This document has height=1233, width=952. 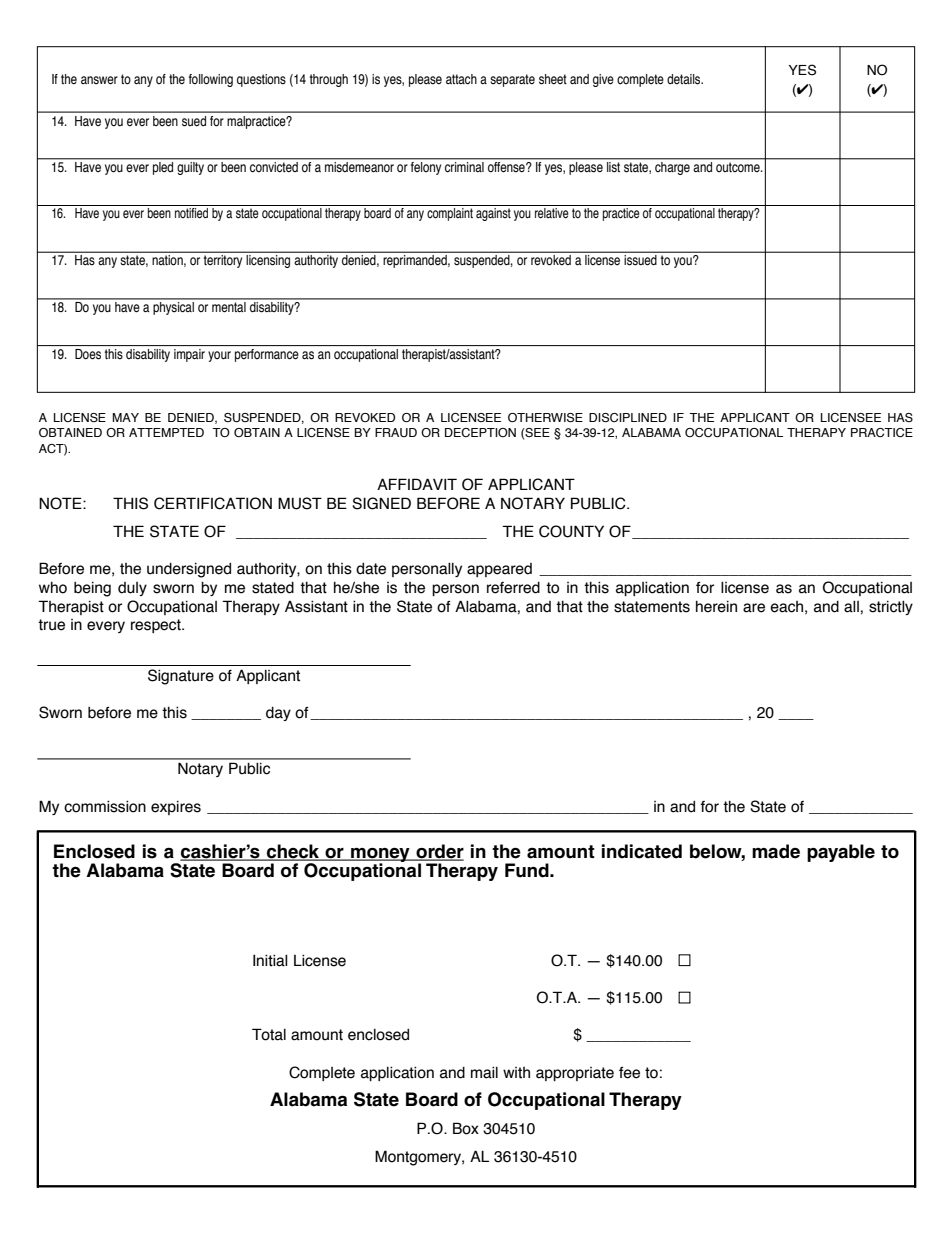 I want to click on outcome, so click(x=739, y=167).
